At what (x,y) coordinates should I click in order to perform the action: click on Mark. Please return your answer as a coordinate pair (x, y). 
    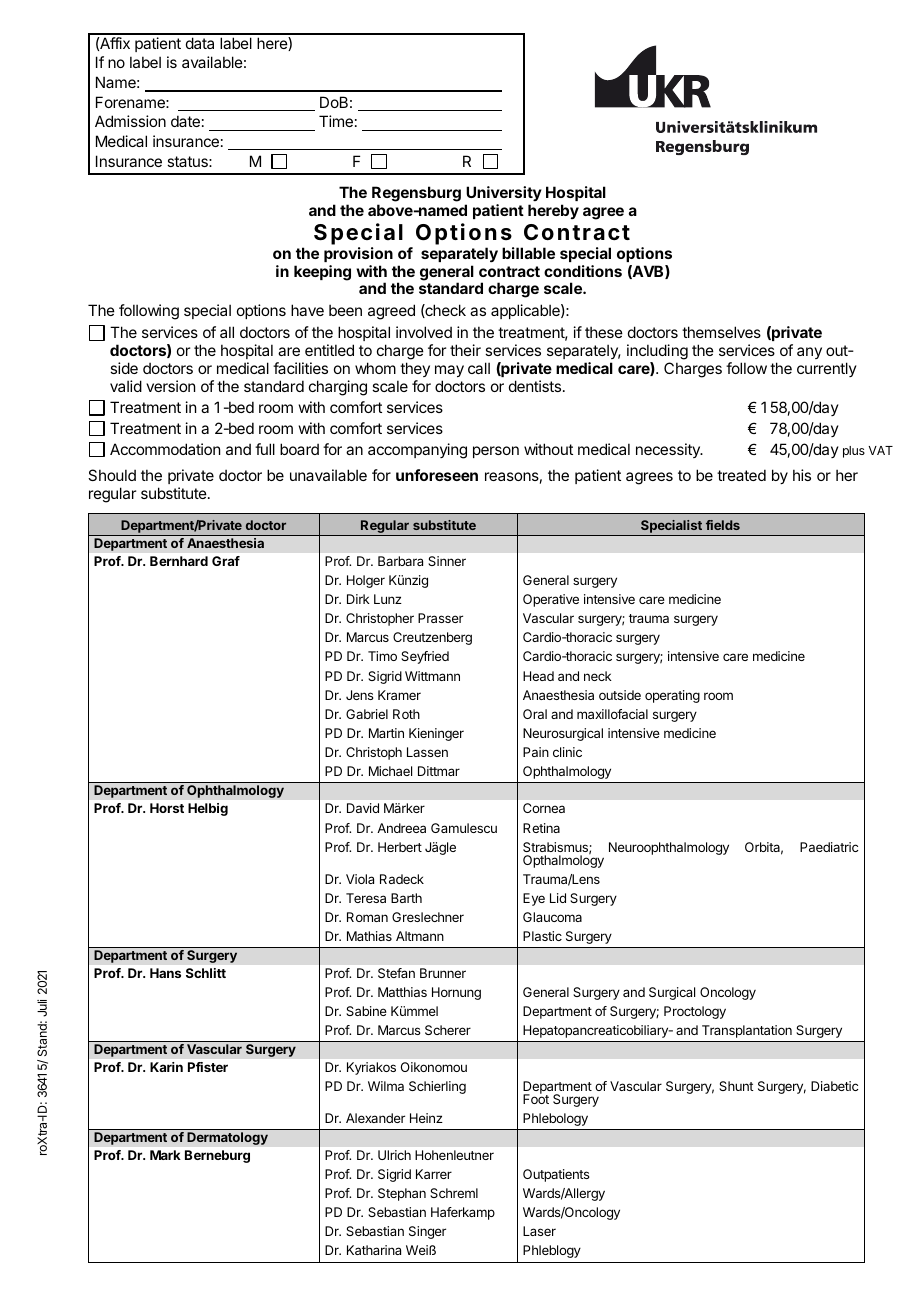
    Looking at the image, I should click on (165, 1155).
